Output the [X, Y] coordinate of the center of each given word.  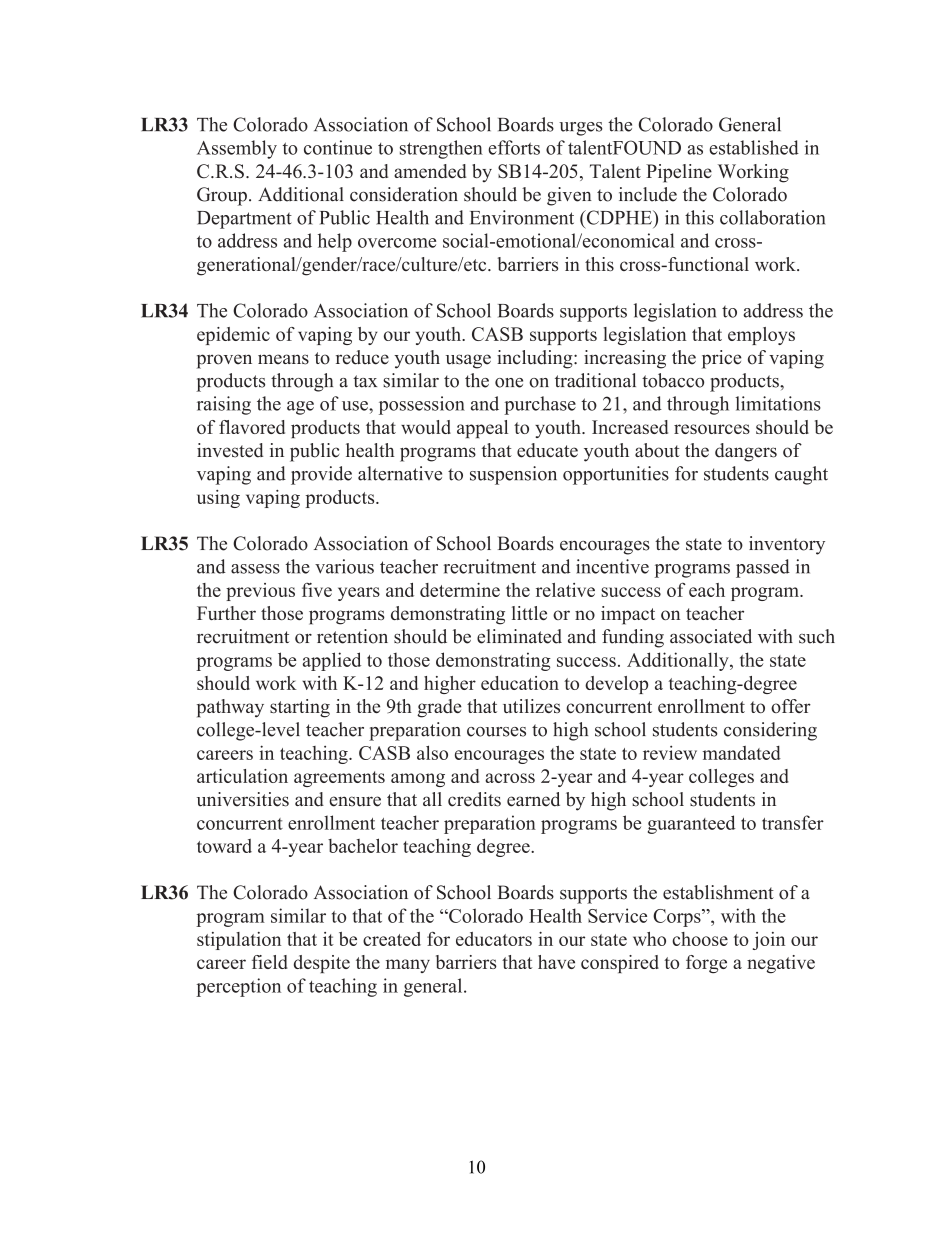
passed [763, 568]
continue [338, 147]
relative [565, 590]
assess [255, 569]
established [754, 147]
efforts [514, 147]
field [270, 962]
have [556, 962]
